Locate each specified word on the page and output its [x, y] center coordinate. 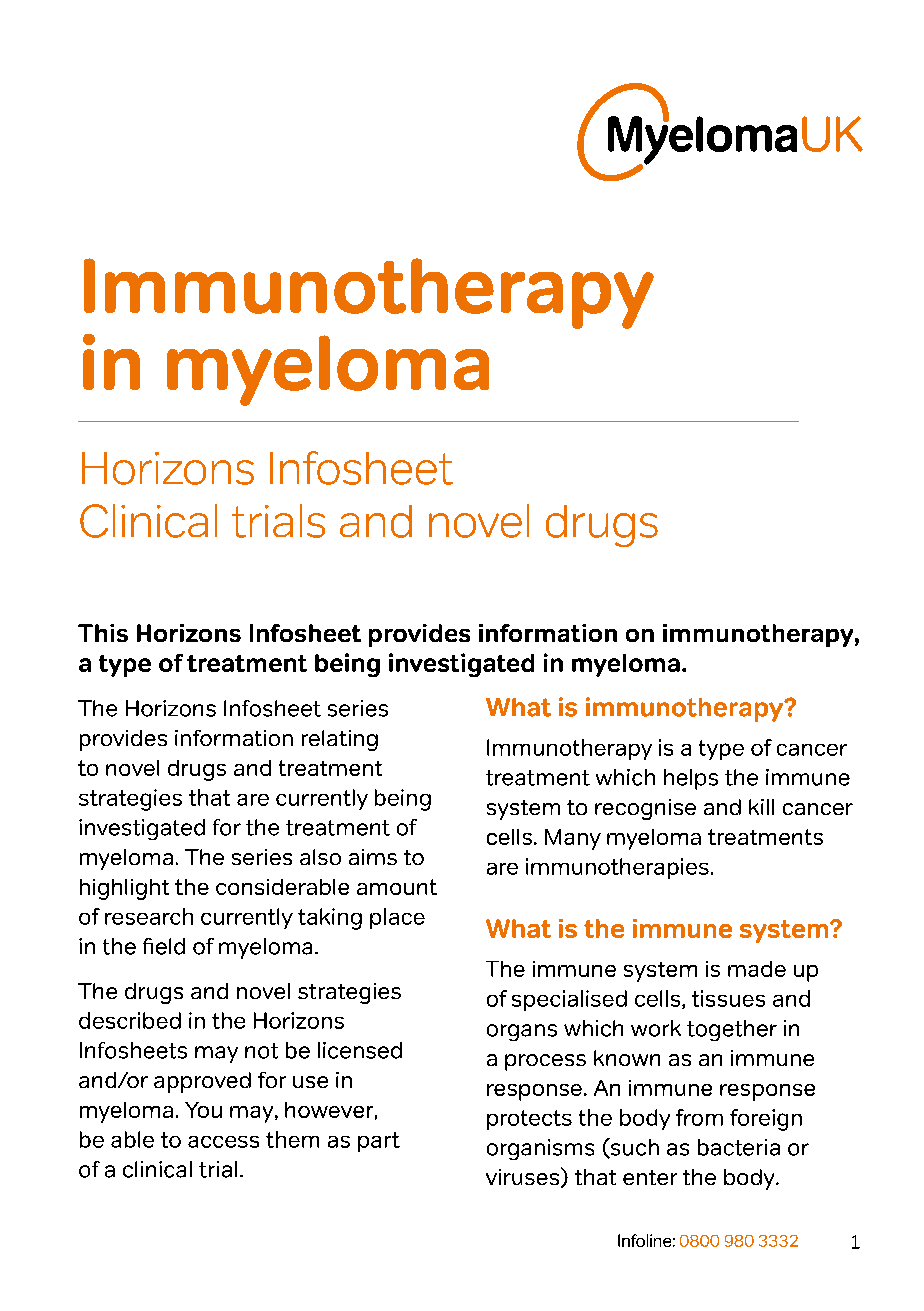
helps [691, 779]
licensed [360, 1050]
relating [340, 740]
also [320, 857]
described [130, 1020]
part [379, 1142]
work [656, 1028]
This [103, 633]
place [397, 918]
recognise [645, 809]
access [223, 1142]
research [149, 916]
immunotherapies [617, 868]
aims [373, 857]
